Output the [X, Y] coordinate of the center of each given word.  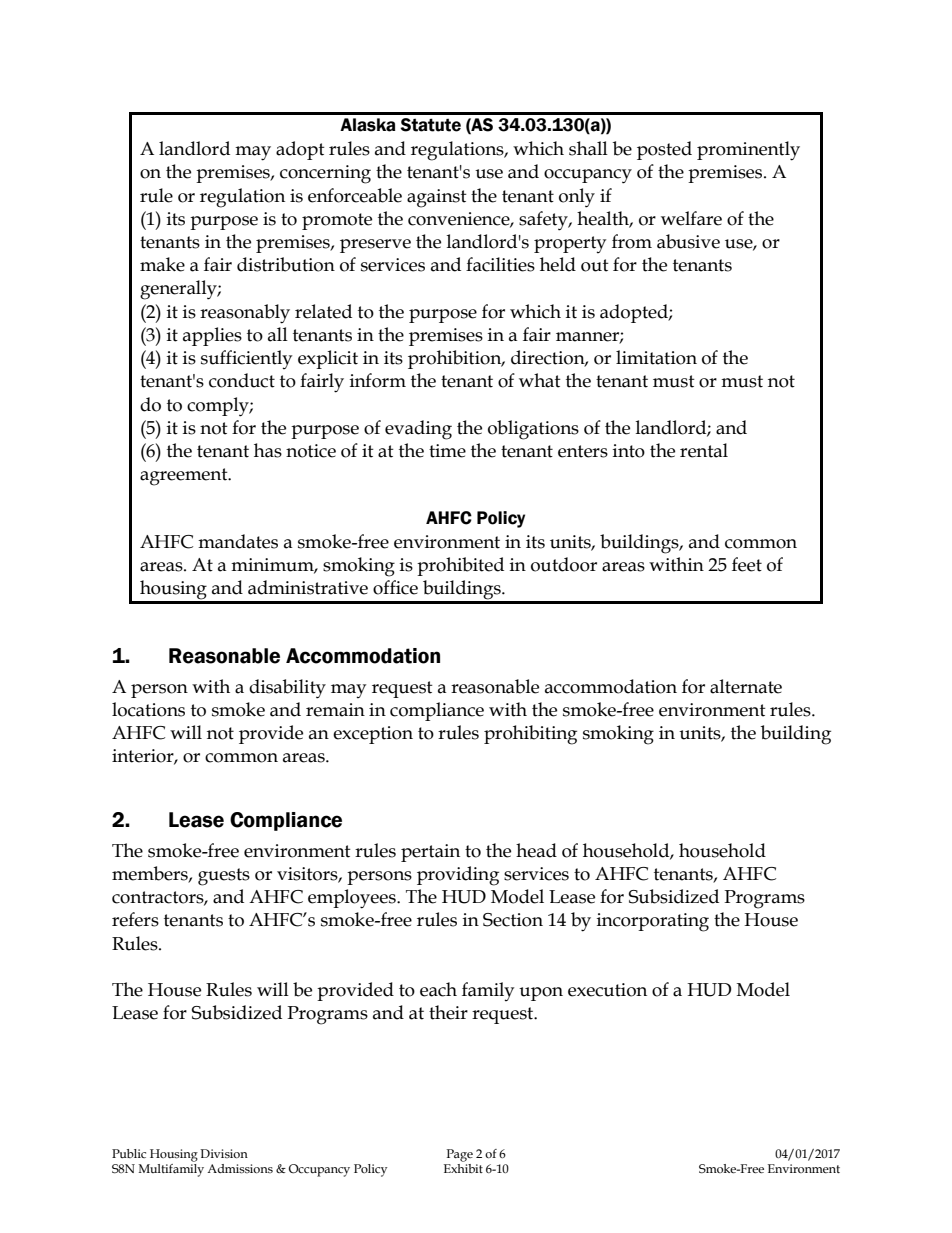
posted [664, 150]
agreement [185, 477]
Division [224, 1154]
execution [607, 990]
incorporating [653, 922]
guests [224, 877]
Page [460, 1155]
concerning [325, 174]
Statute [430, 125]
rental [704, 450]
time [447, 451]
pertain [430, 853]
